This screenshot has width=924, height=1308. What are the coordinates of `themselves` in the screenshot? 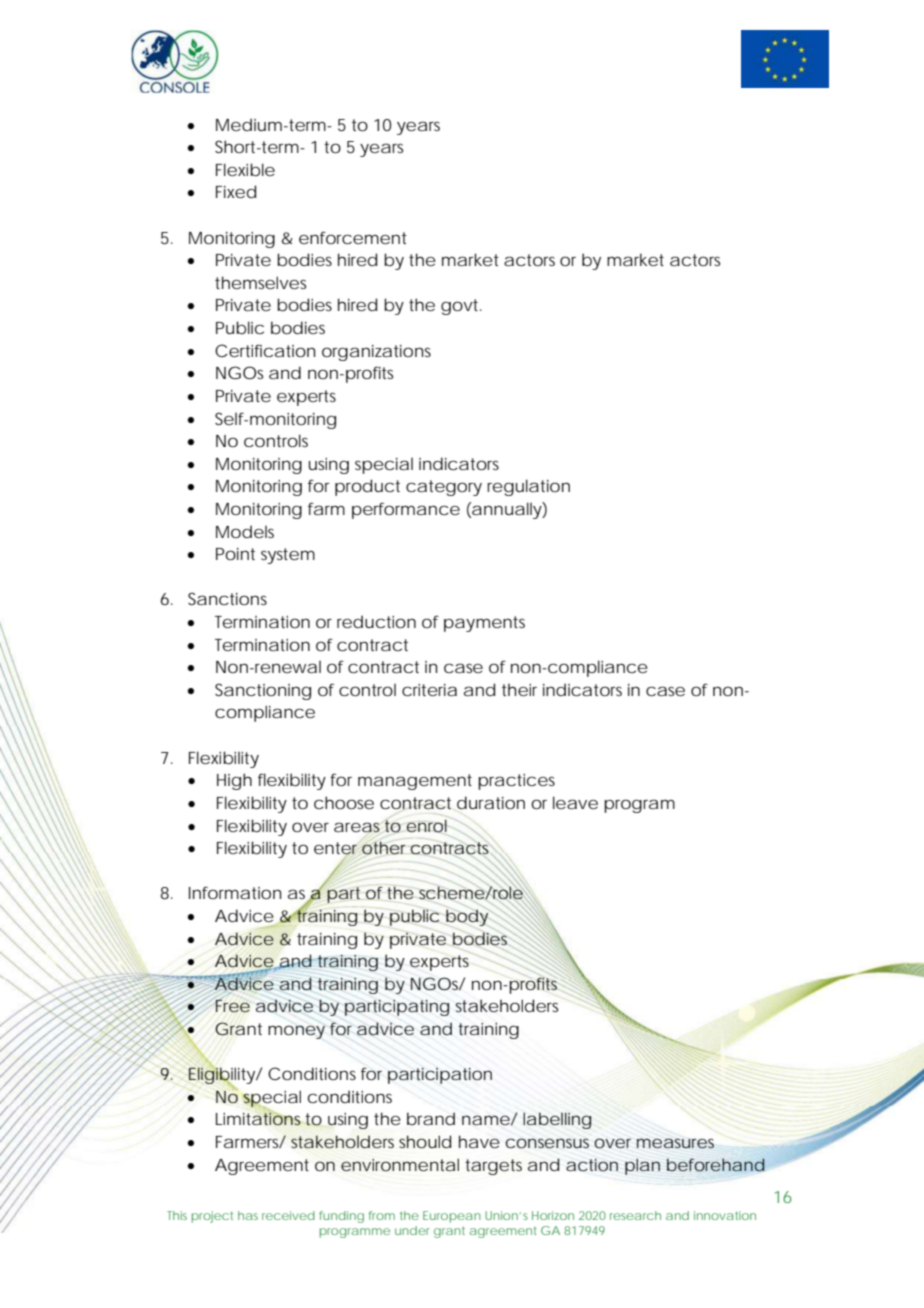 It's located at (260, 282).
